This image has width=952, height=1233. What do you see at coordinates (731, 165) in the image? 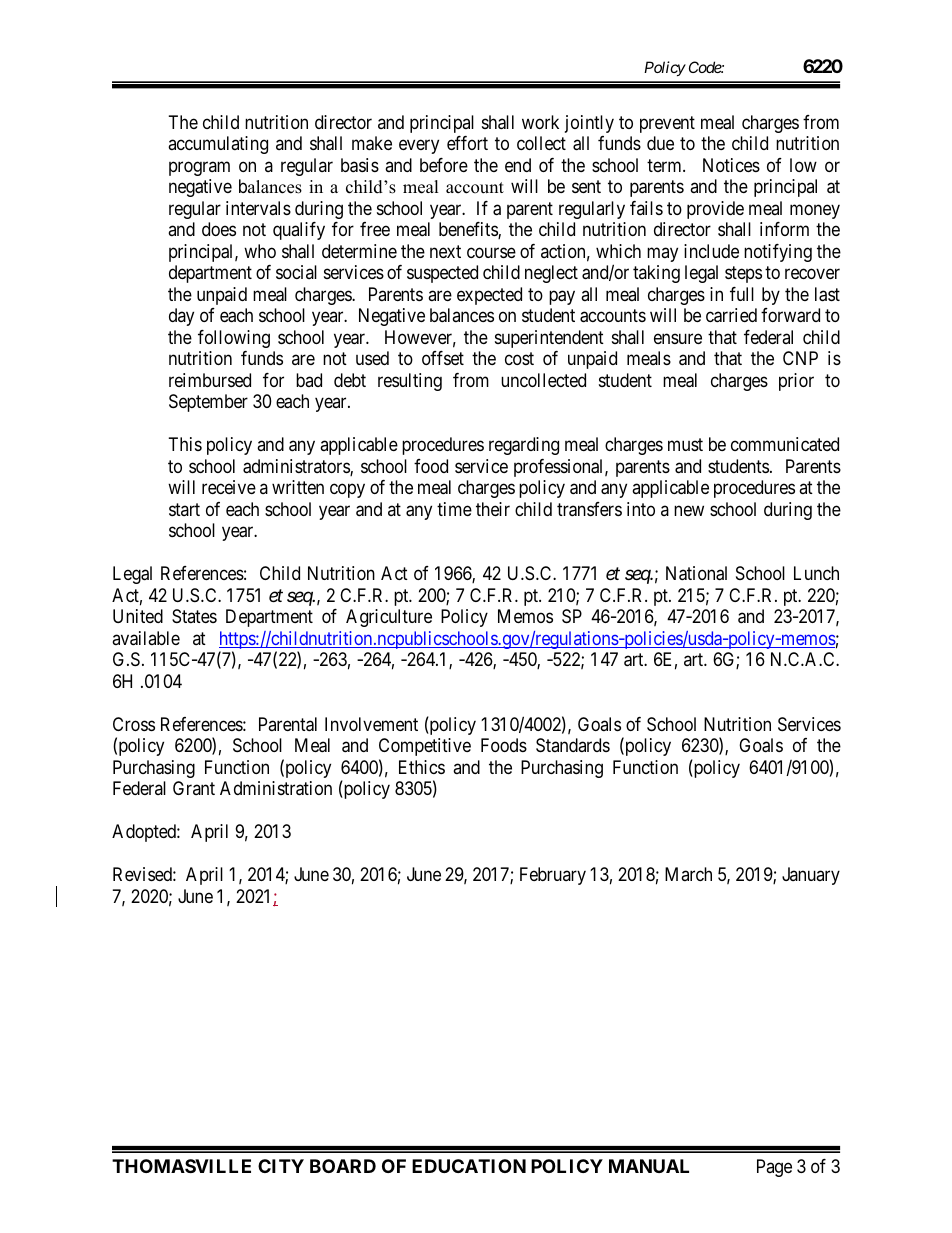
I see `Notices` at bounding box center [731, 165].
